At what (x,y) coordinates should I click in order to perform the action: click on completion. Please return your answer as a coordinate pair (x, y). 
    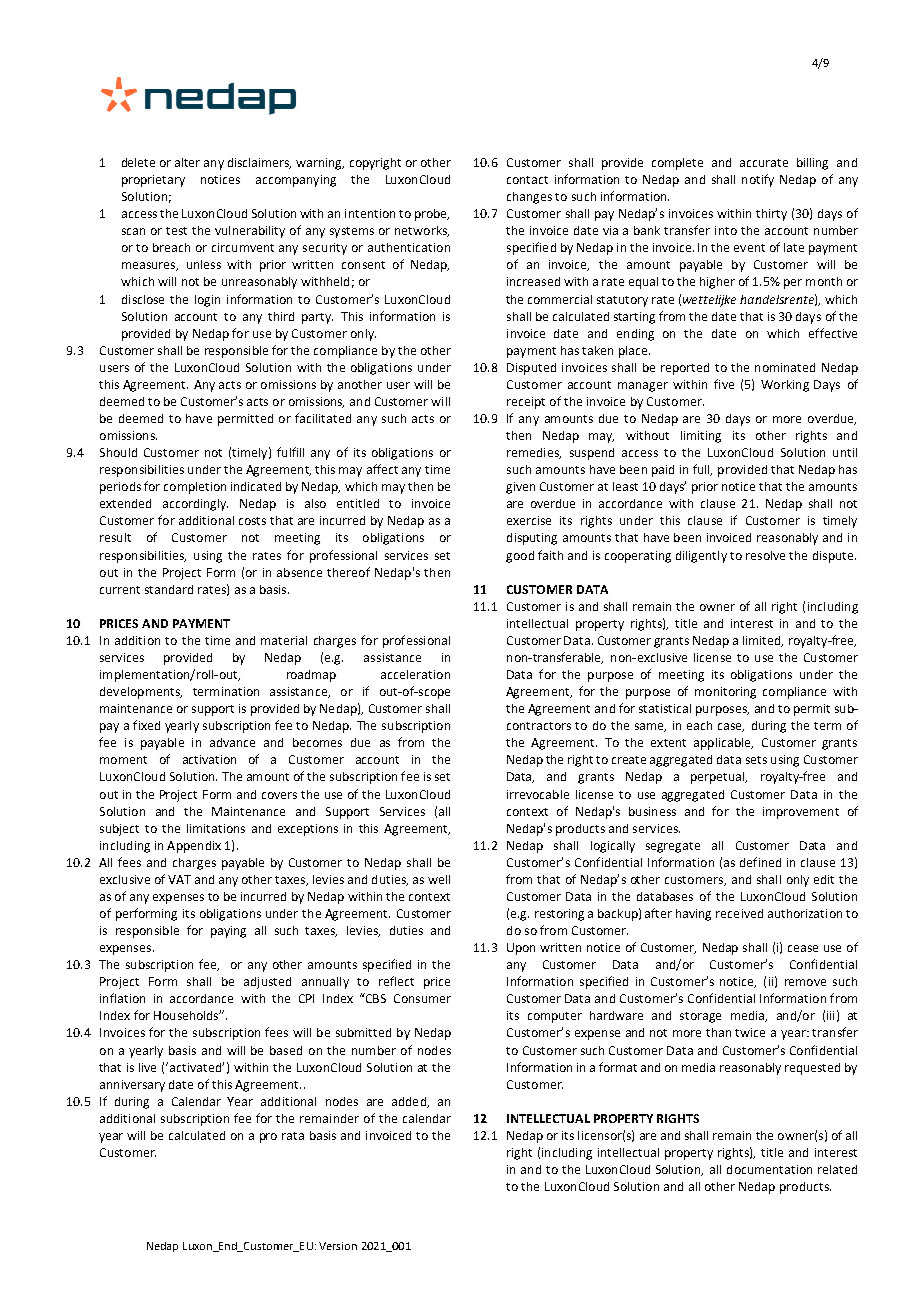
    Looking at the image, I should click on (195, 488).
